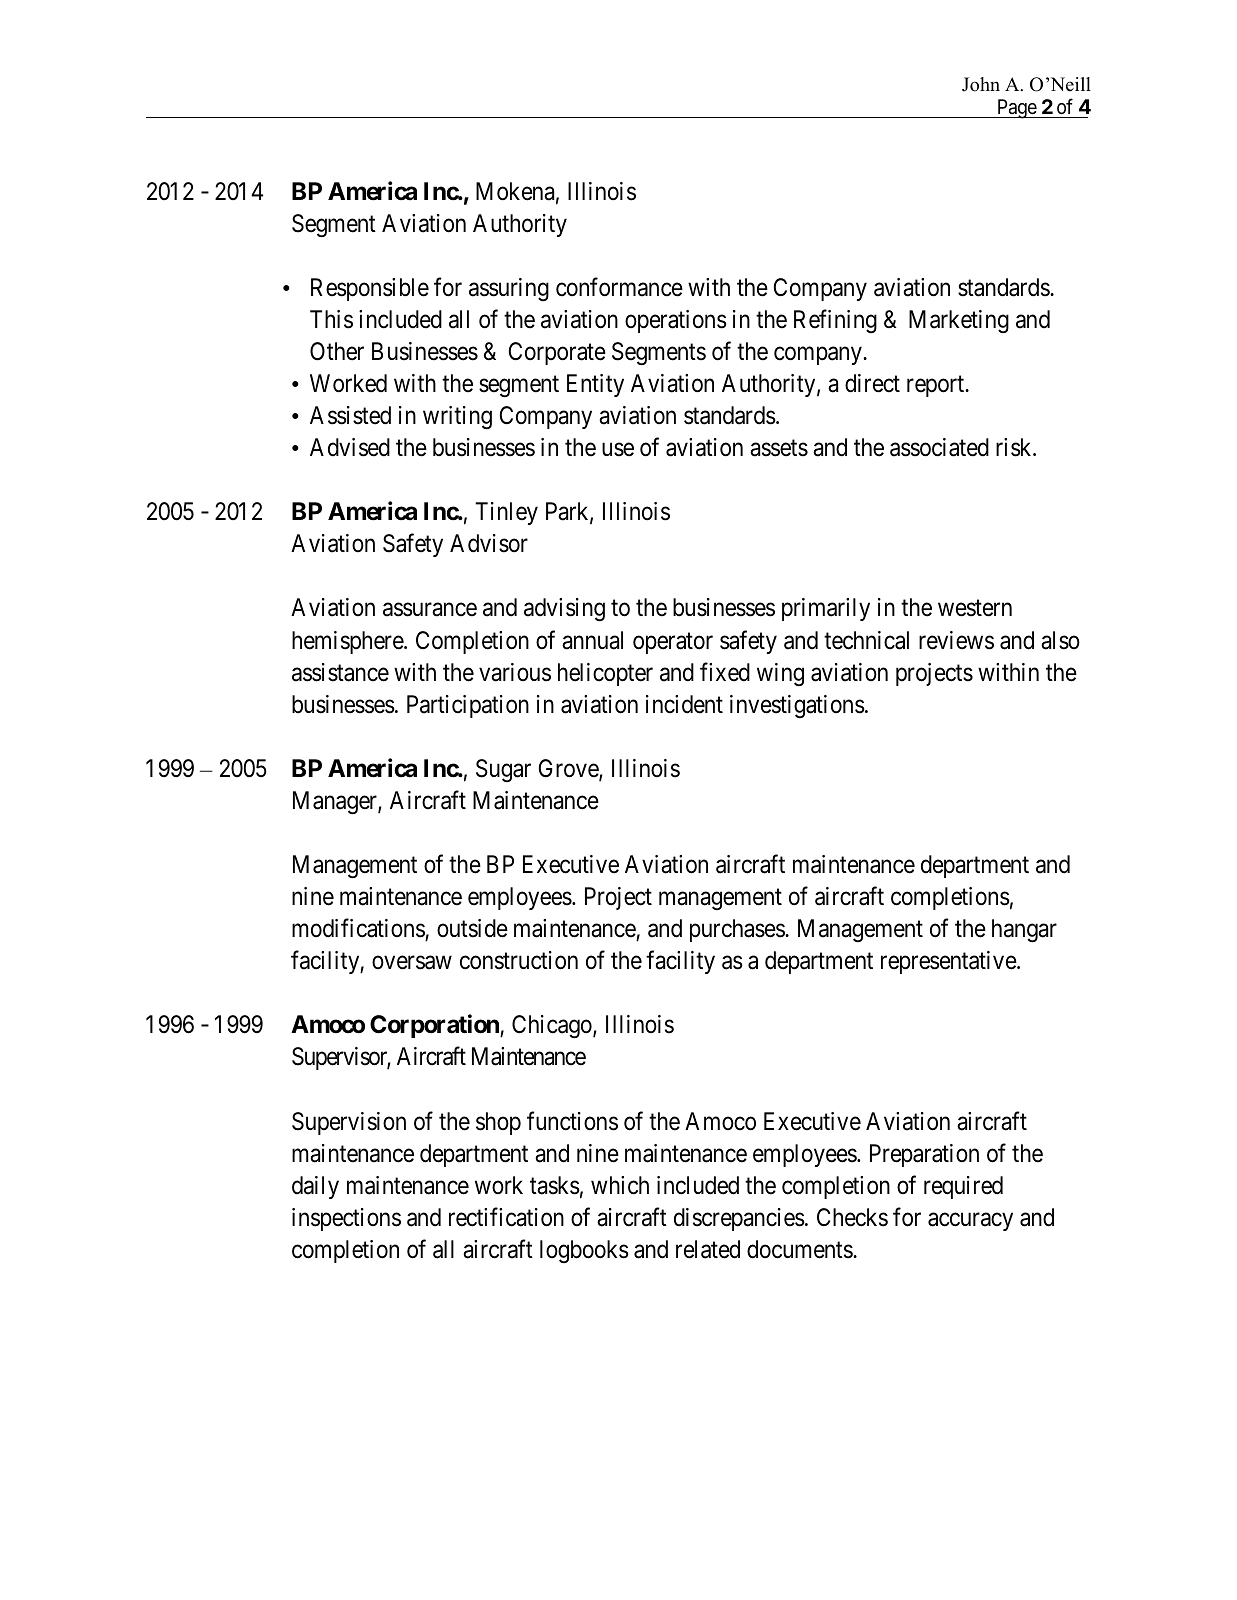 This image has height=1600, width=1237. I want to click on related, so click(708, 1249).
